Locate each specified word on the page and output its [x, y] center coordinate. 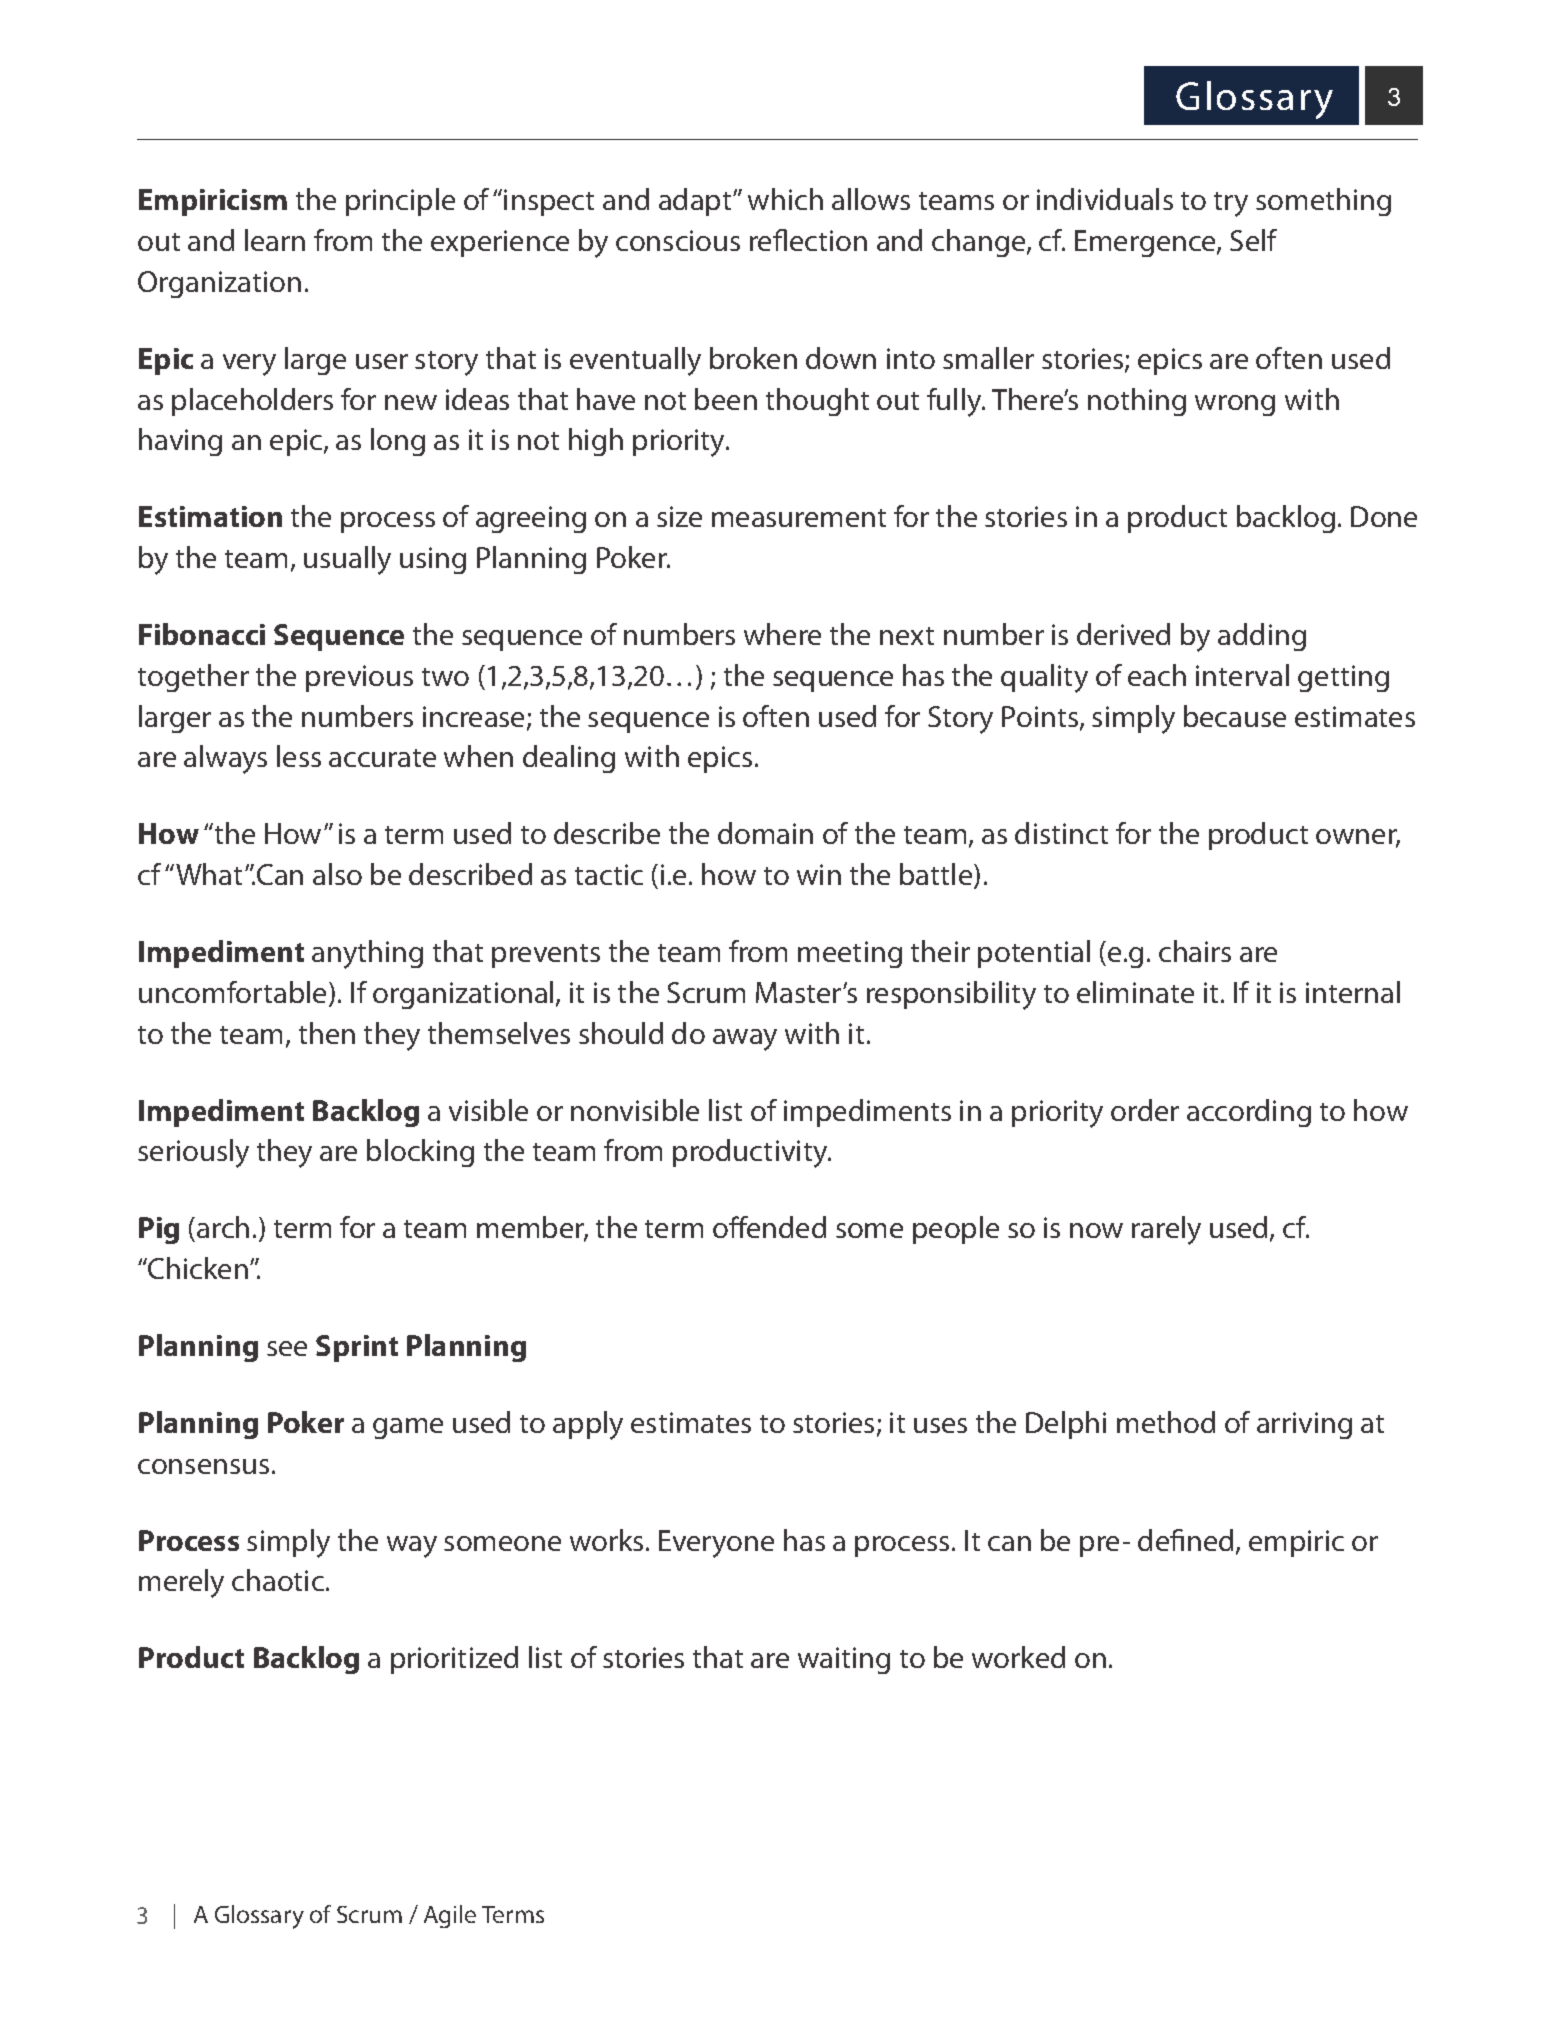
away [745, 1040]
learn [275, 240]
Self [1253, 240]
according [1249, 1113]
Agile [450, 1916]
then [327, 1033]
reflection [808, 240]
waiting [844, 1660]
